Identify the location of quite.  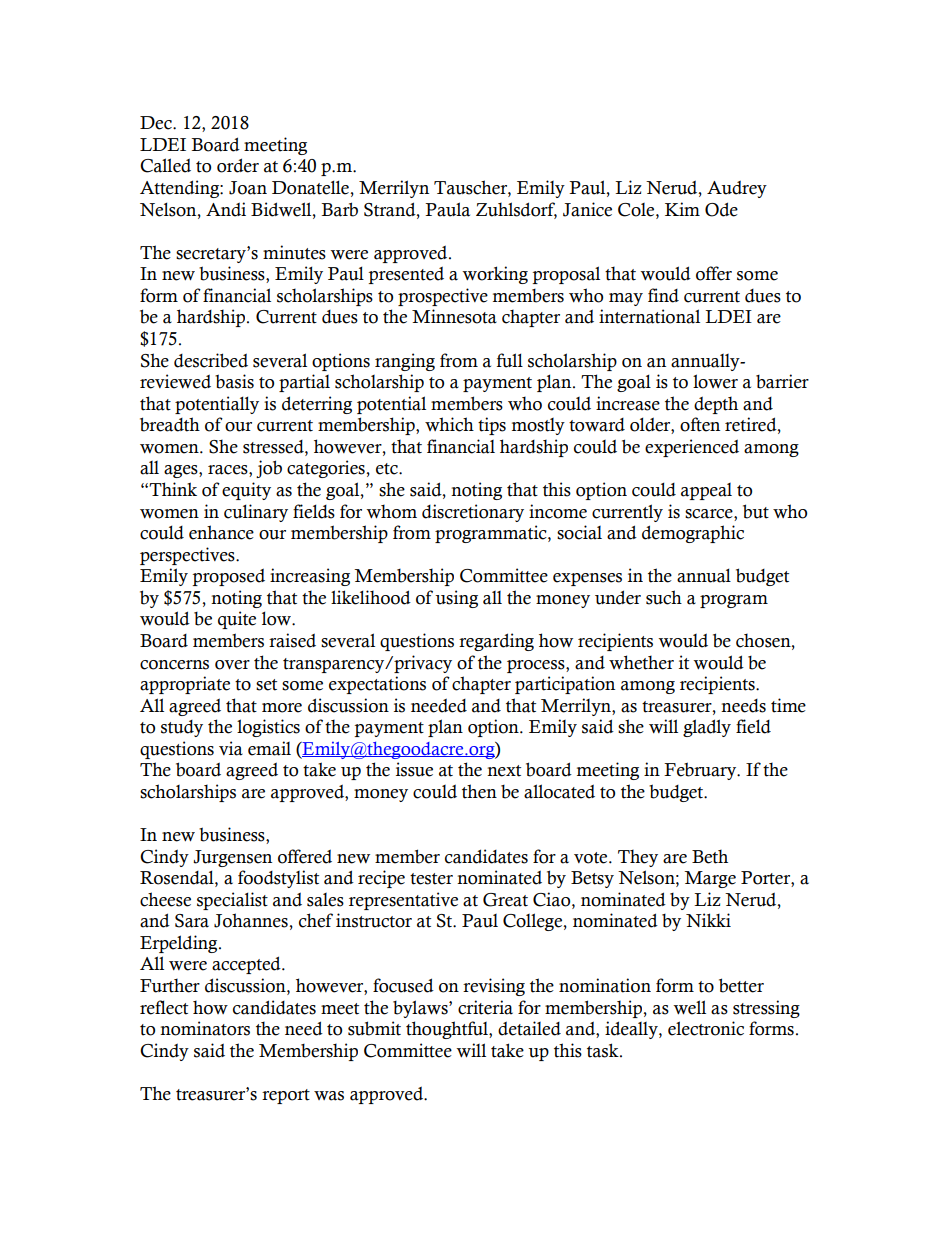
(237, 620).
